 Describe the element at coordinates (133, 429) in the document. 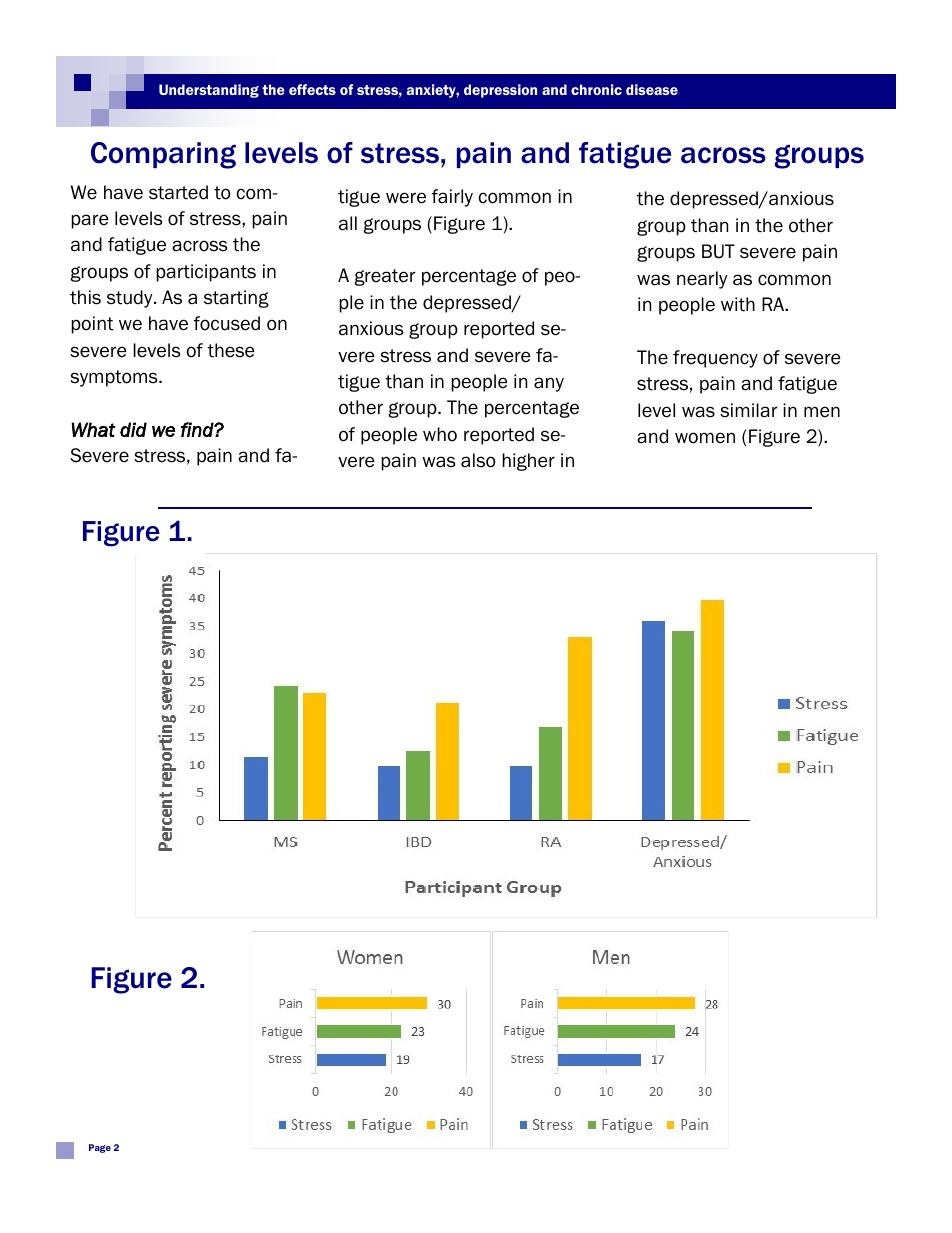

I see `did` at that location.
